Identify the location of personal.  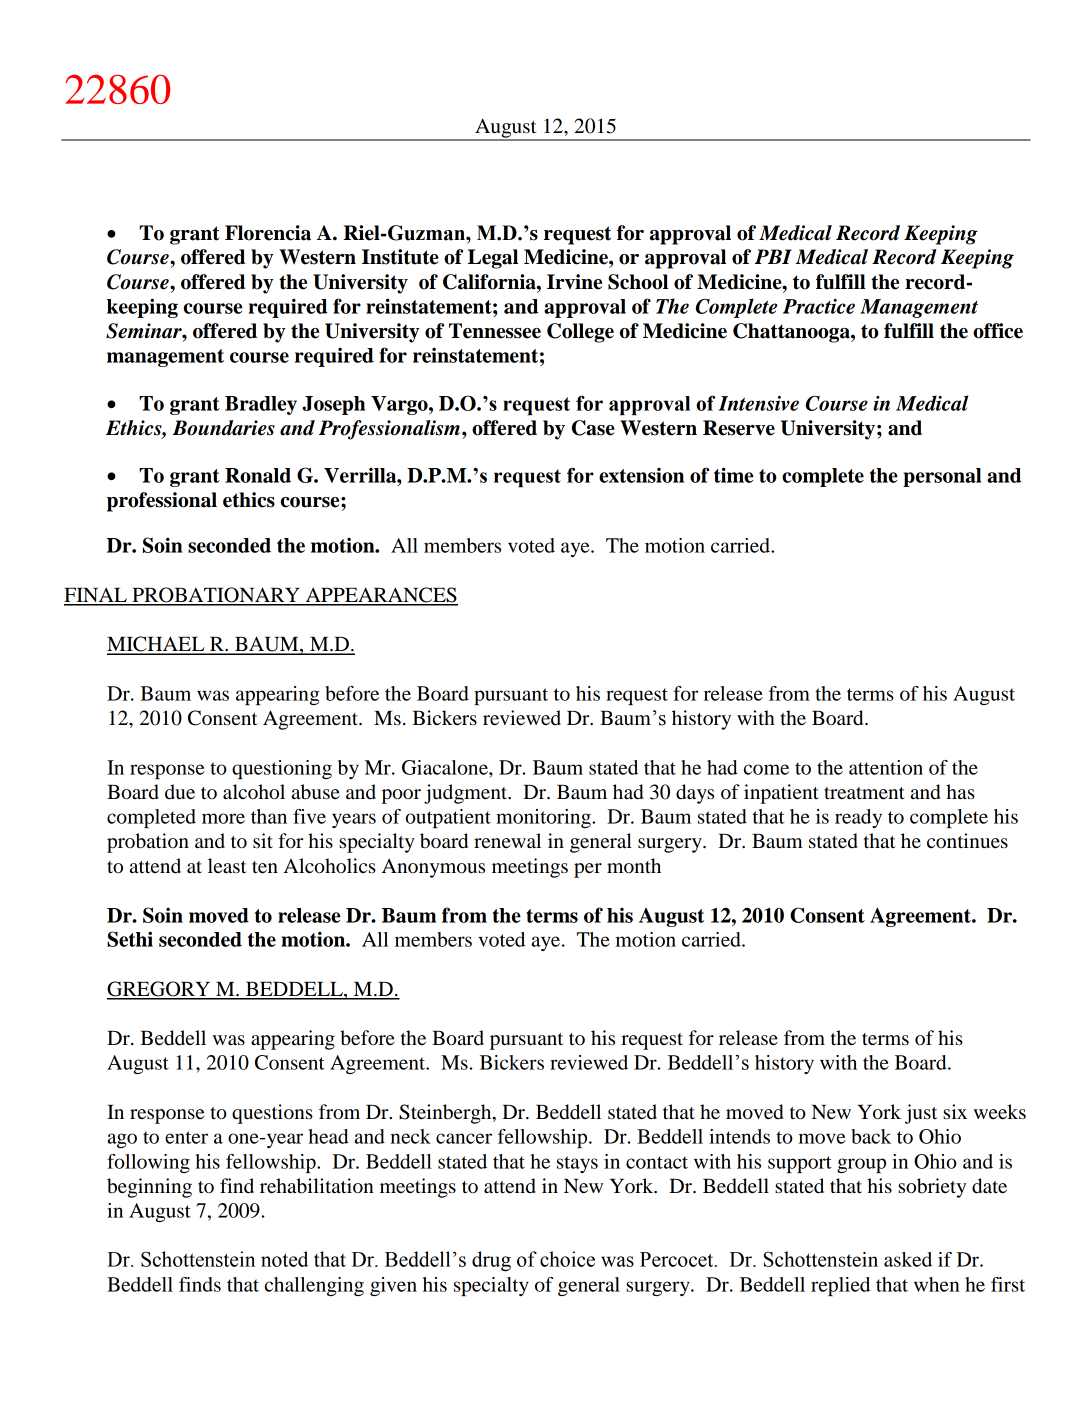
(942, 477).
